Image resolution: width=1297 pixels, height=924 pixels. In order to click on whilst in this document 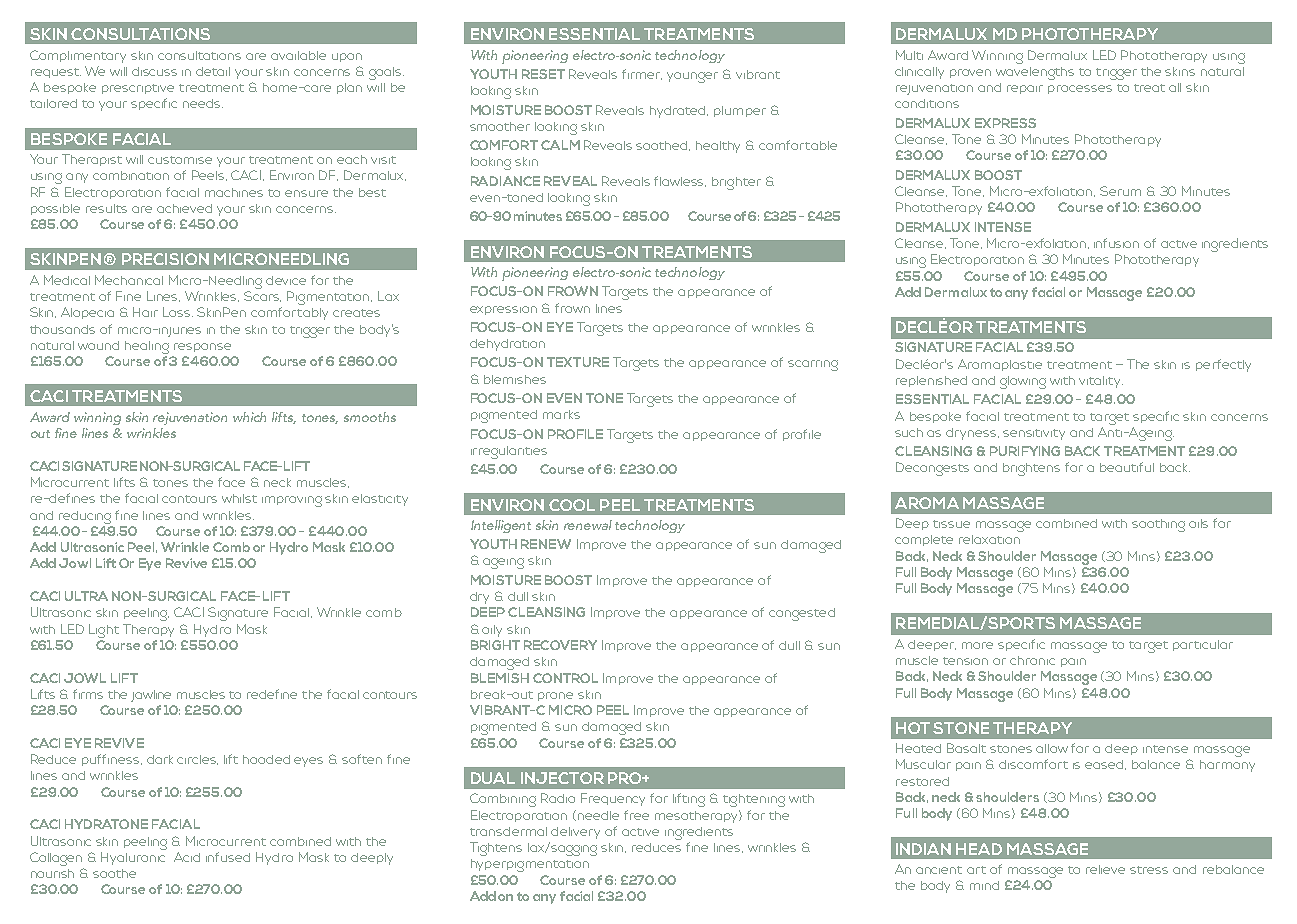, I will do `click(239, 498)`.
